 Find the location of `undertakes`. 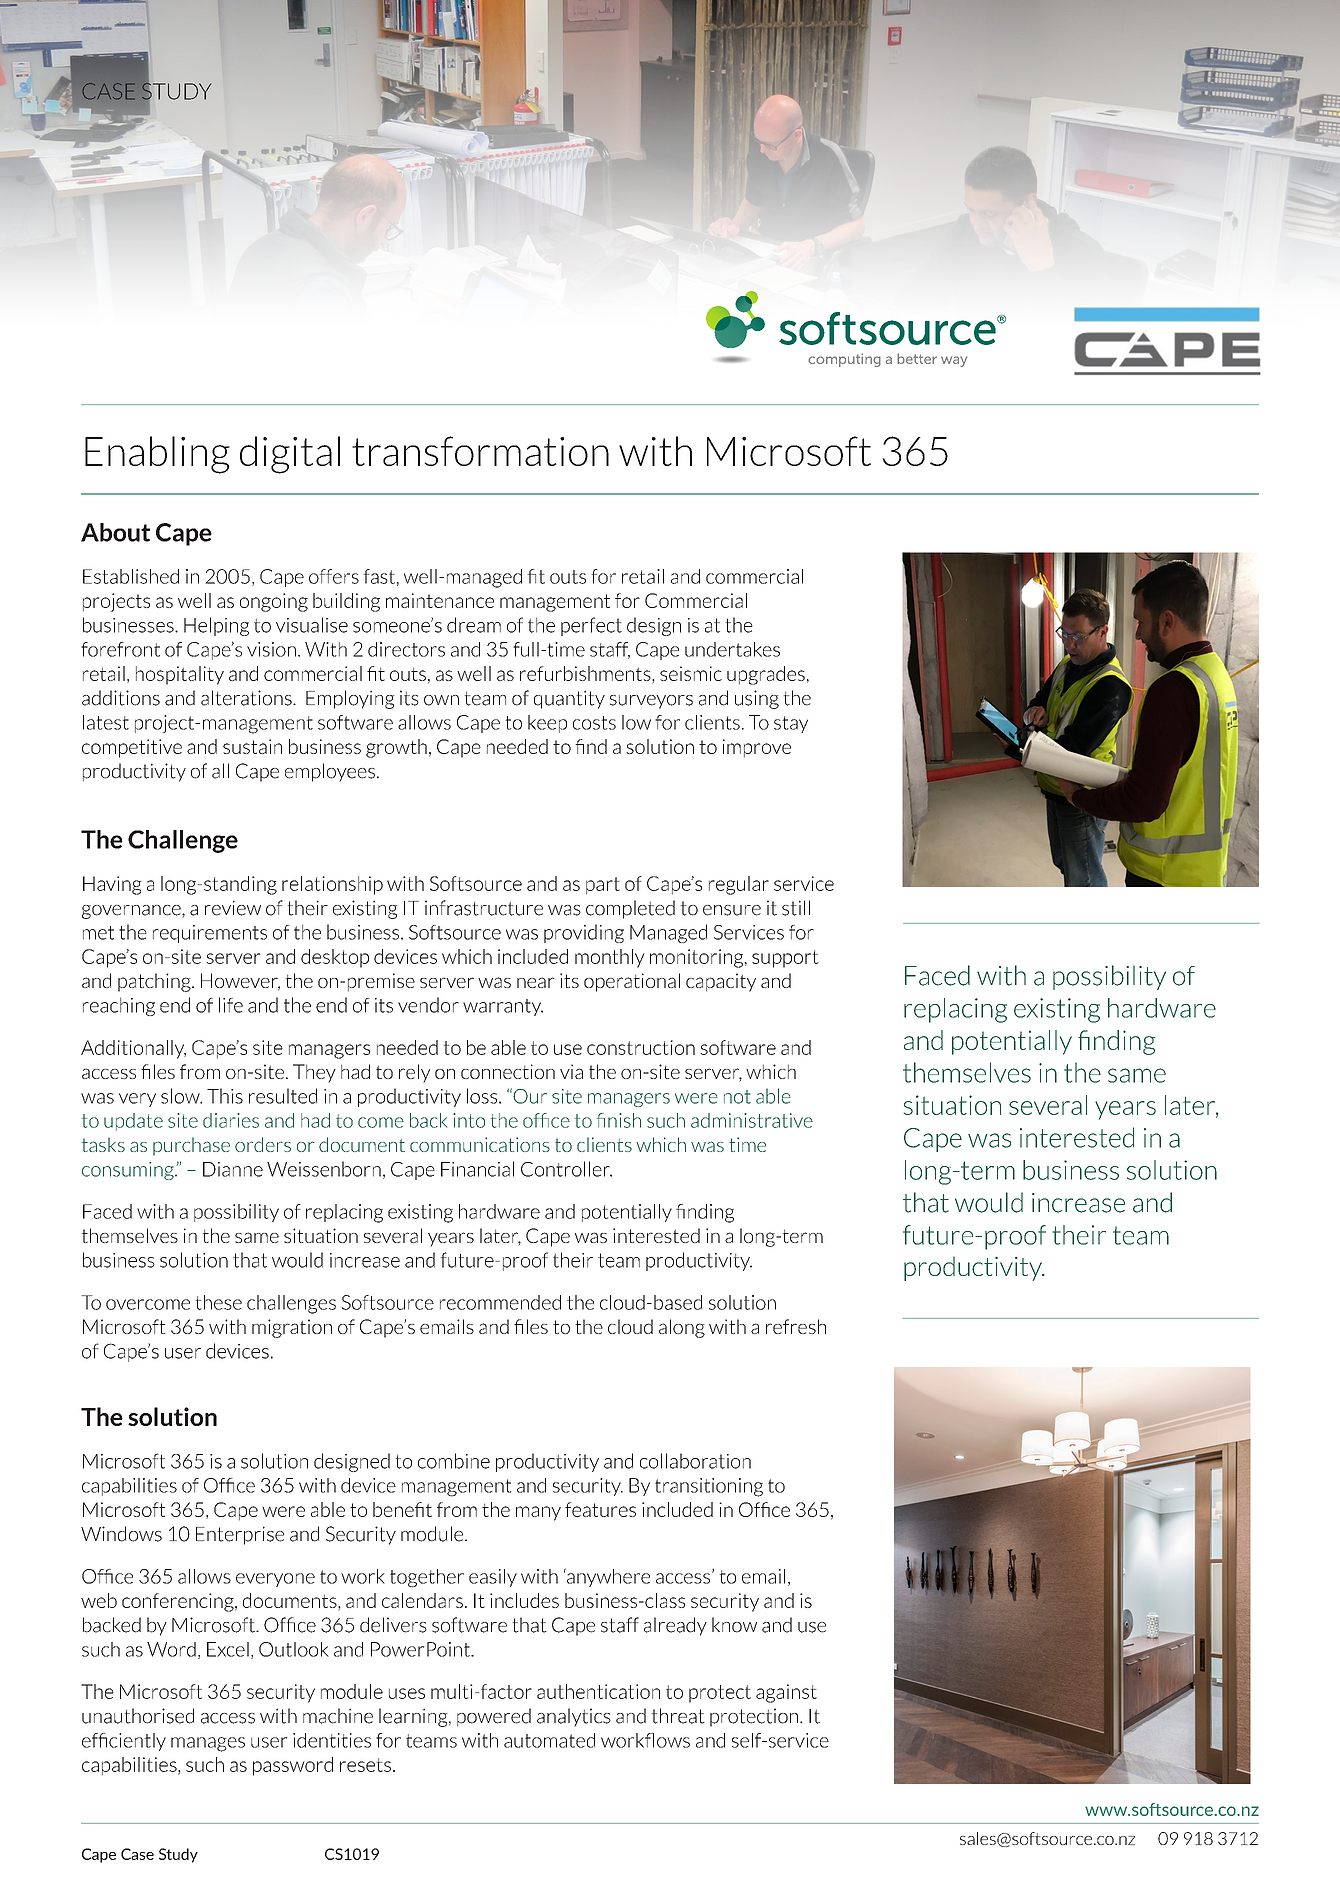

undertakes is located at coordinates (732, 649).
